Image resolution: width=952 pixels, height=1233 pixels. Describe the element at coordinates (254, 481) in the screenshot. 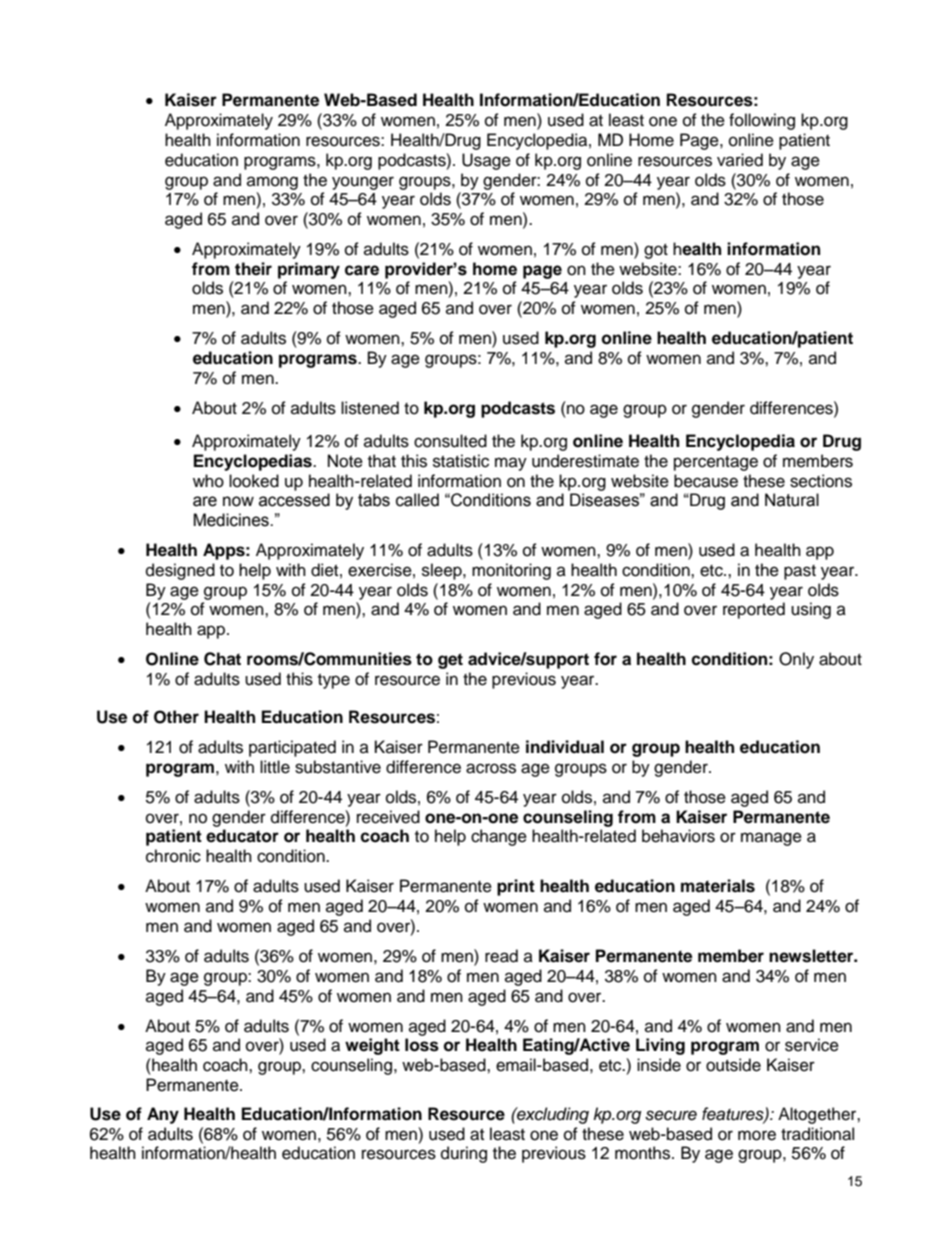

I see `looked` at that location.
